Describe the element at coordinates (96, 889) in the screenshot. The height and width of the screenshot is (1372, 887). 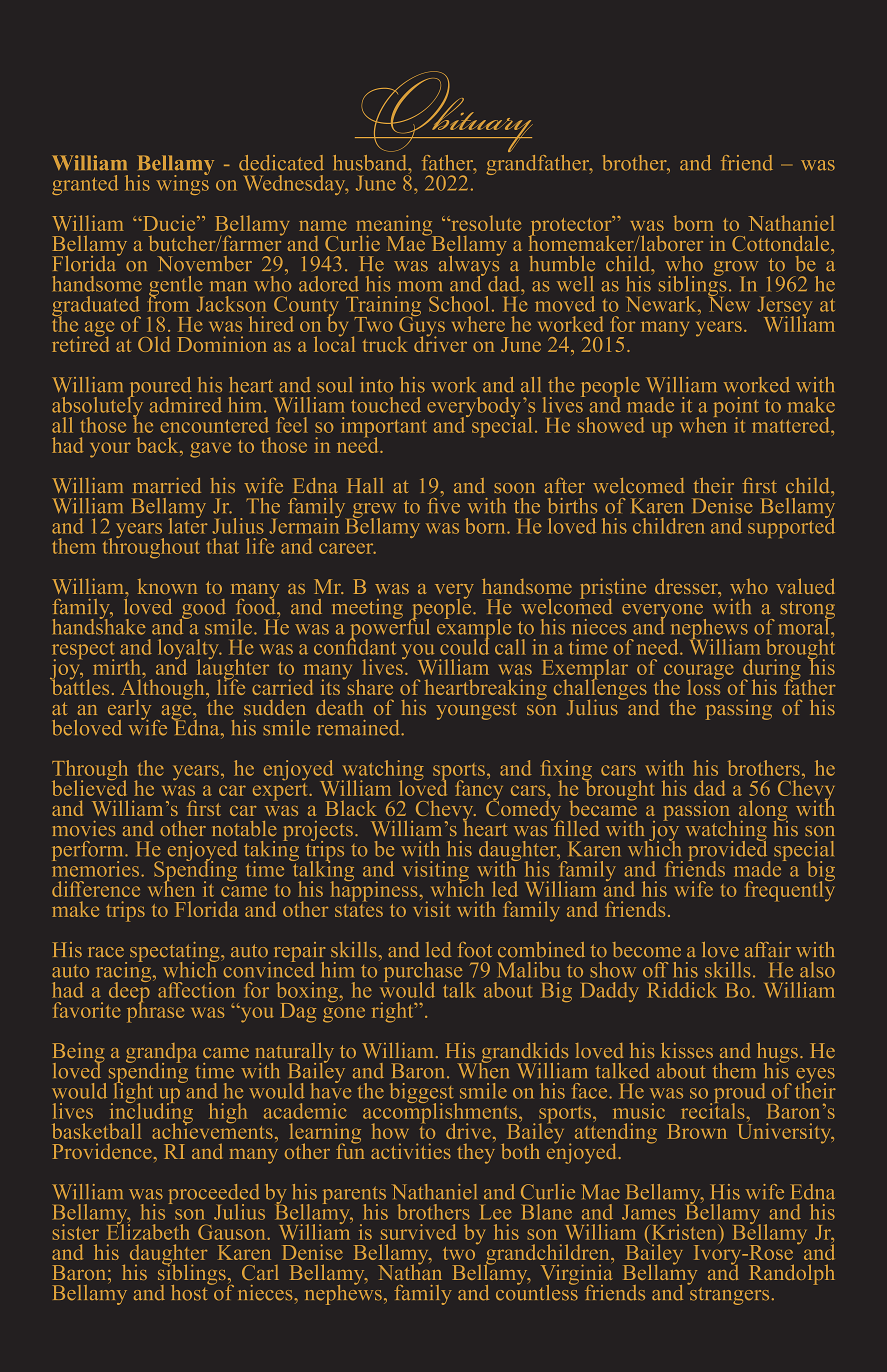
I see `difference` at that location.
